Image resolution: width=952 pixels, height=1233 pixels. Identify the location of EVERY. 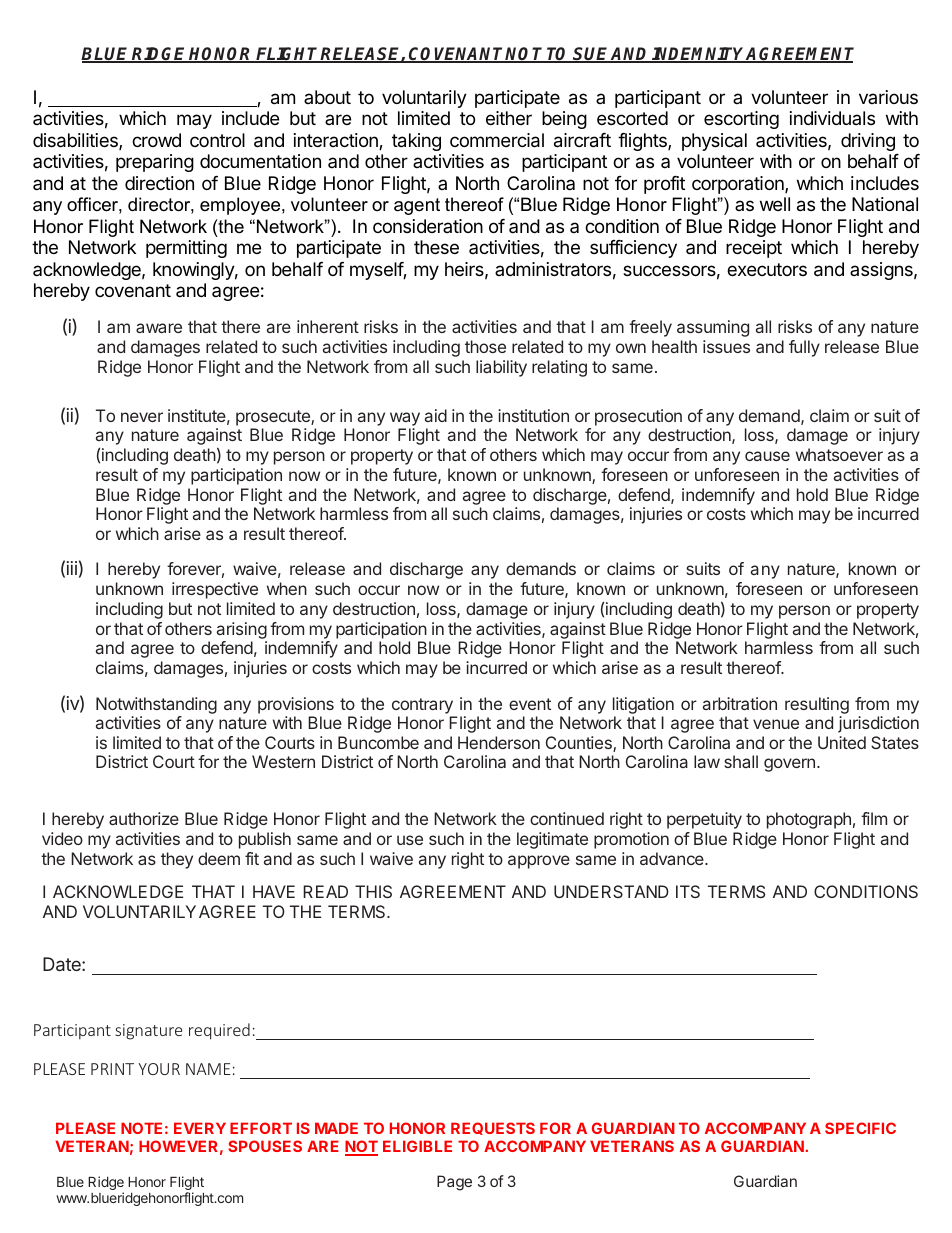
(200, 1128).
